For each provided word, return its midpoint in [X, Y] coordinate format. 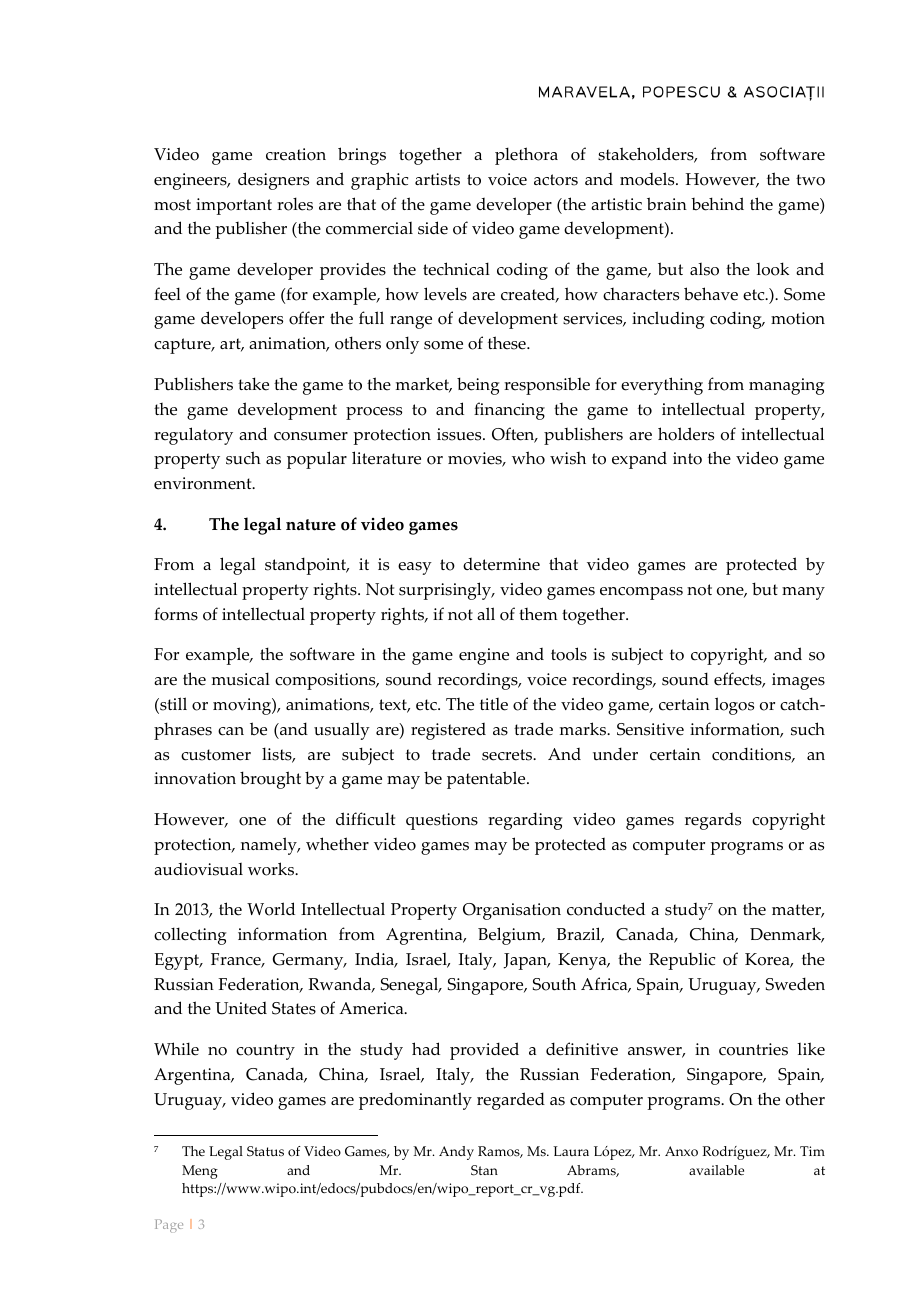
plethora [526, 156]
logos [734, 706]
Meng [200, 1172]
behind [717, 204]
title [494, 704]
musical [241, 679]
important [234, 206]
